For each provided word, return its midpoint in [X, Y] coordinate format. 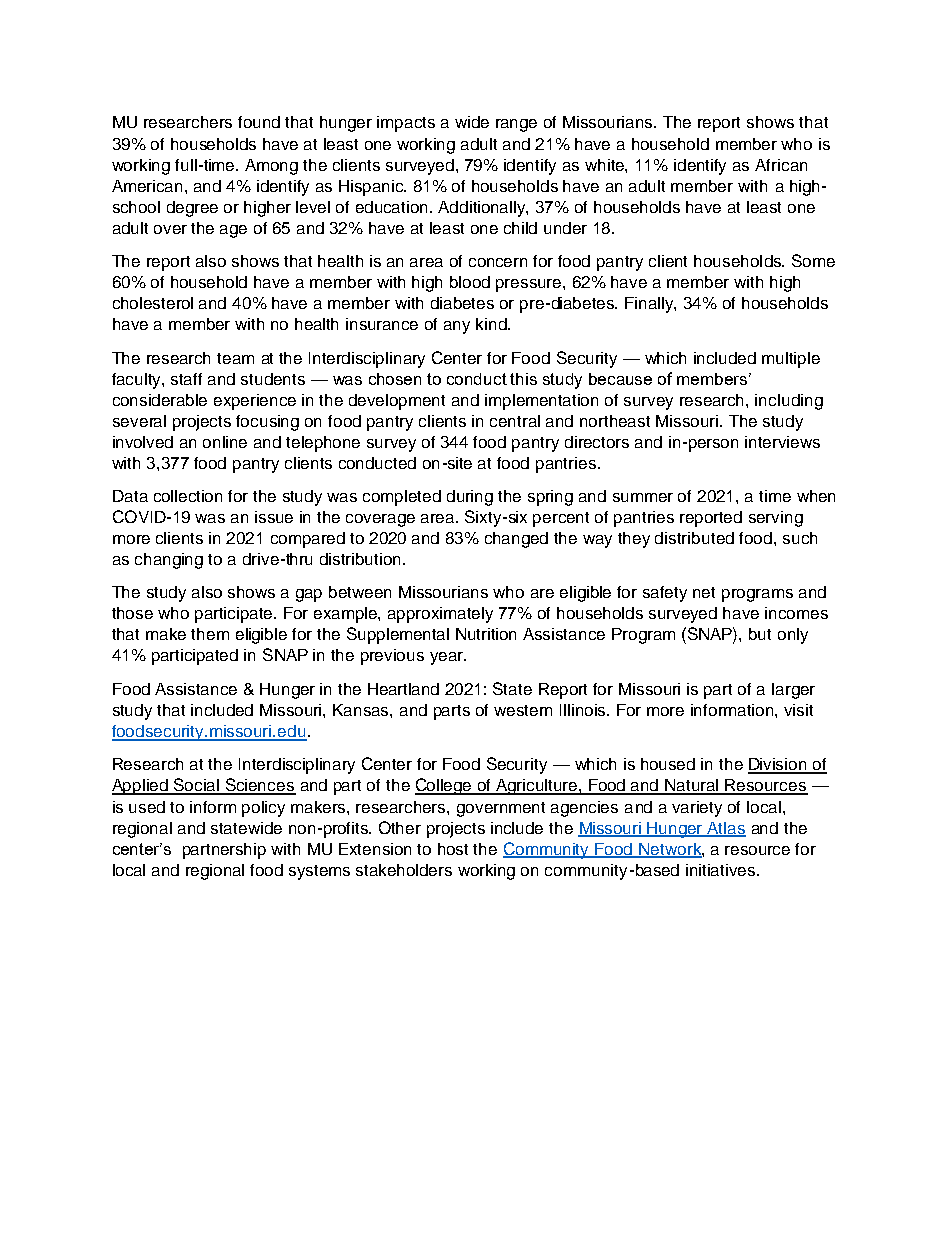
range [516, 125]
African [781, 165]
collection [188, 496]
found [259, 122]
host [453, 849]
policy [263, 809]
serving [776, 519]
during [470, 498]
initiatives [722, 870]
